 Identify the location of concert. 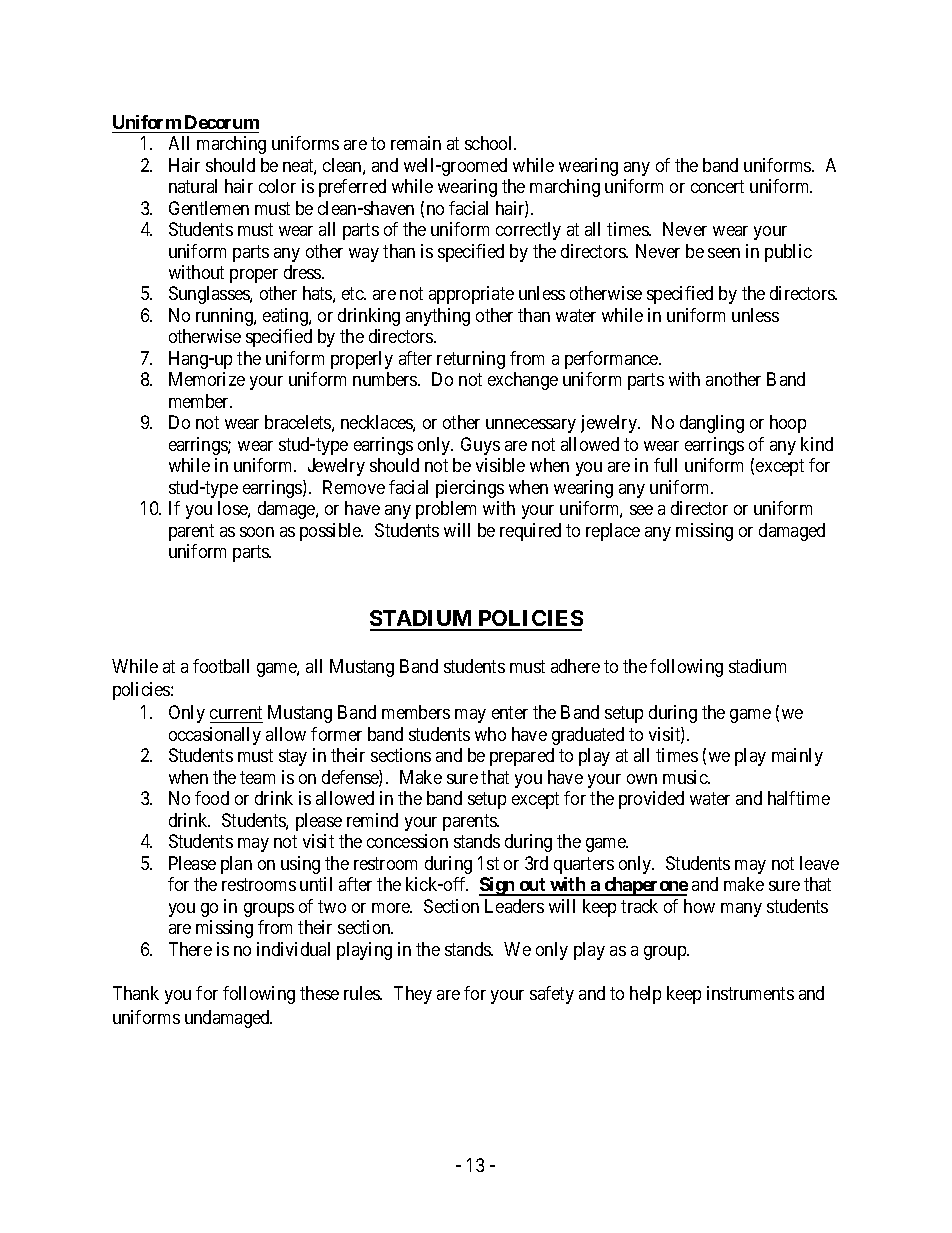
(717, 186).
